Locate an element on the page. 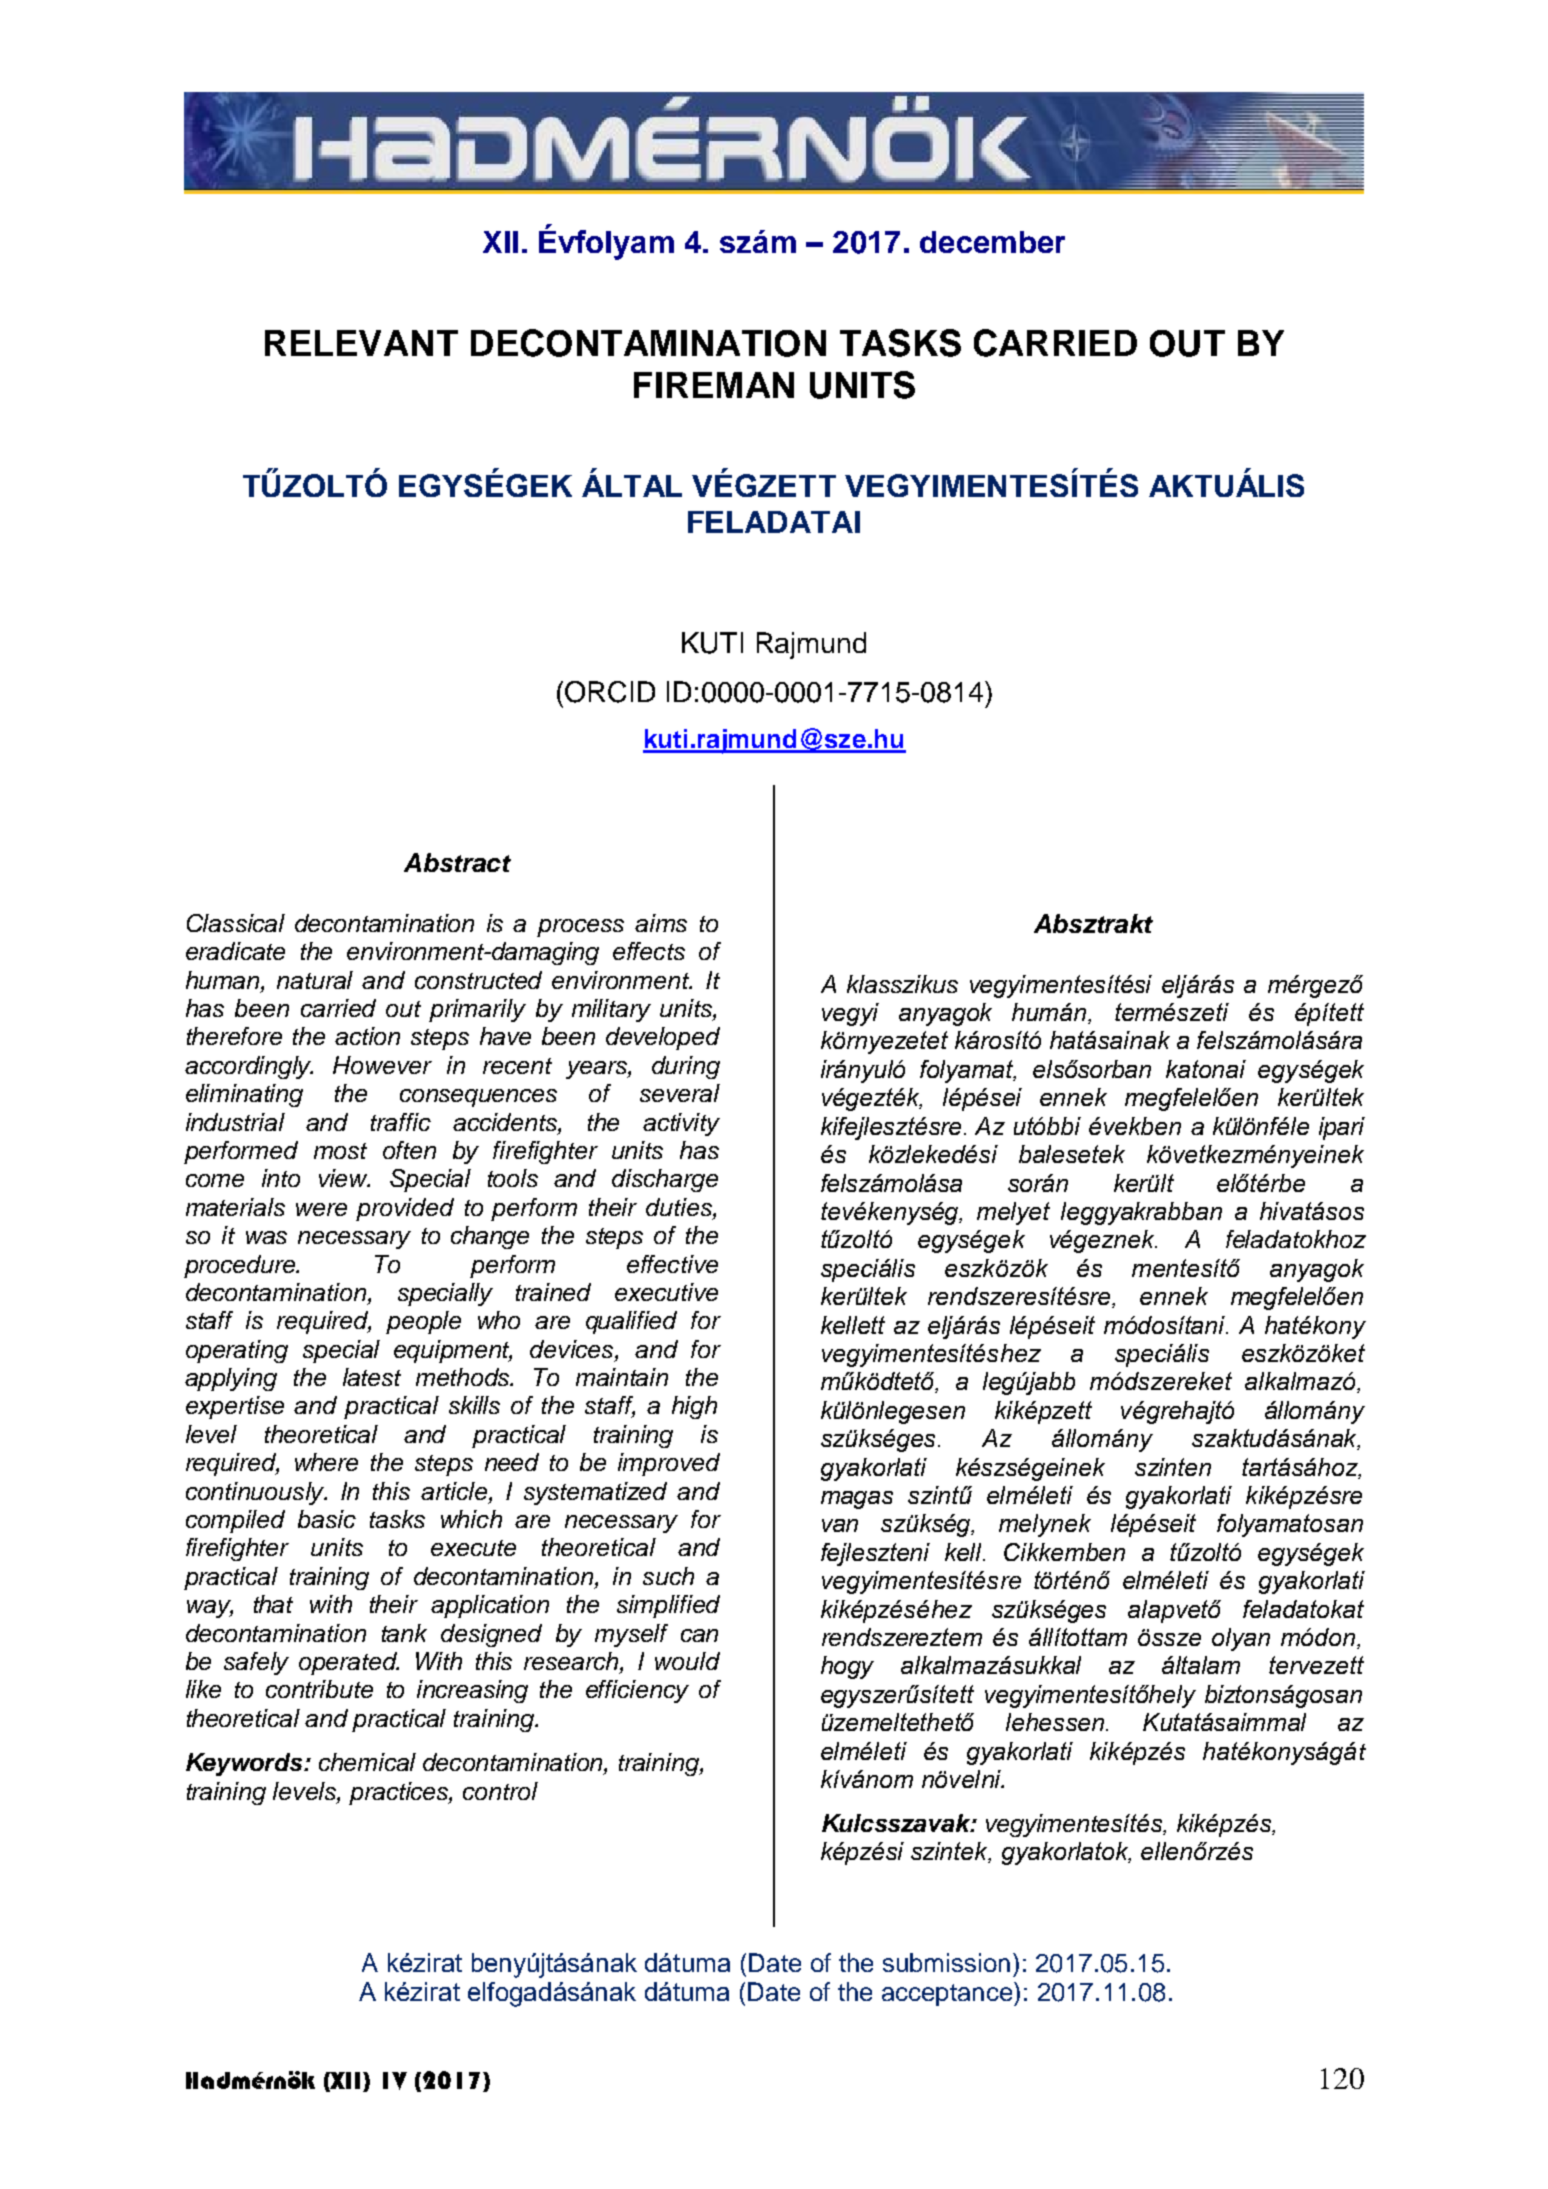 The image size is (1548, 2189). process is located at coordinates (580, 928).
